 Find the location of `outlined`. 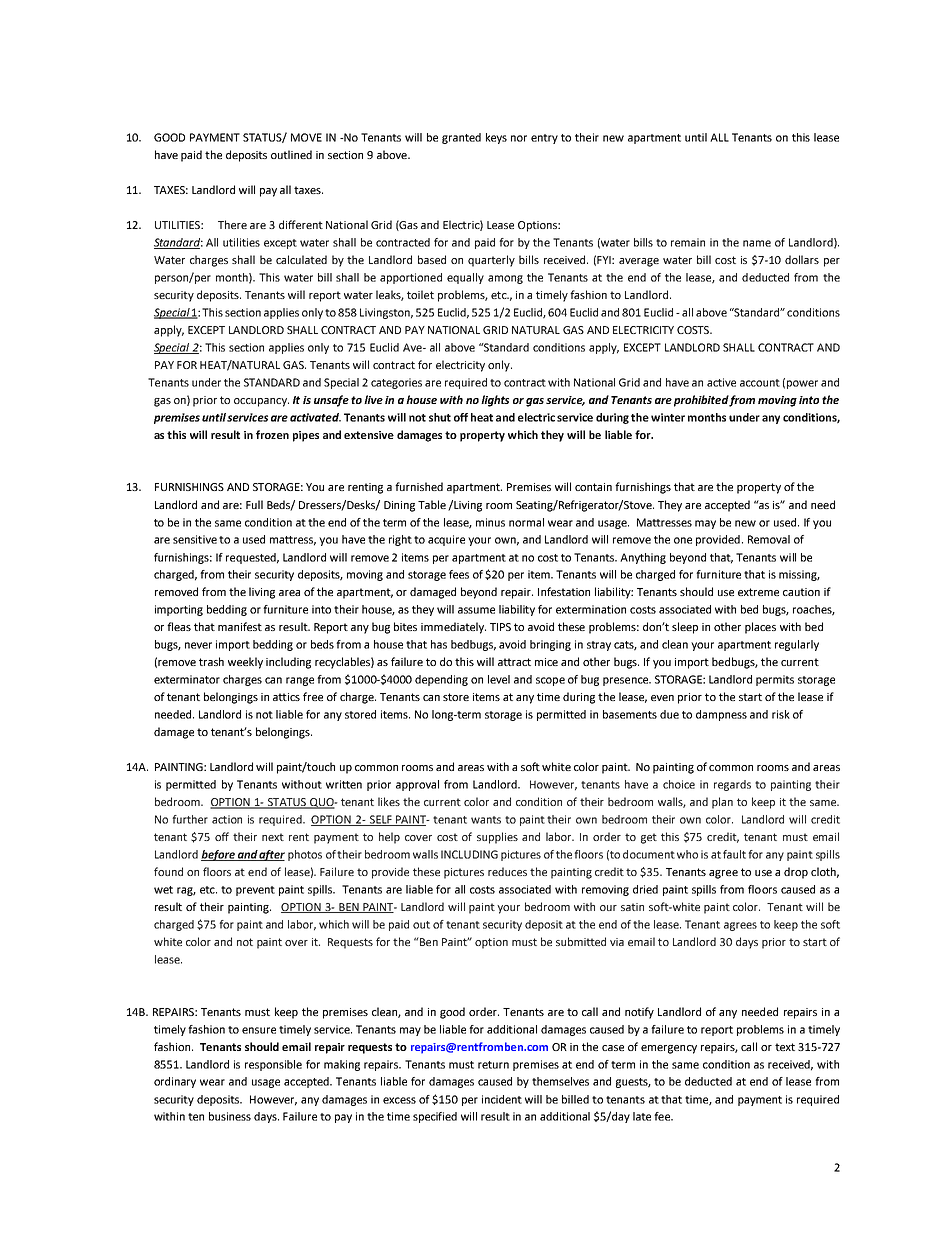

outlined is located at coordinates (291, 154).
